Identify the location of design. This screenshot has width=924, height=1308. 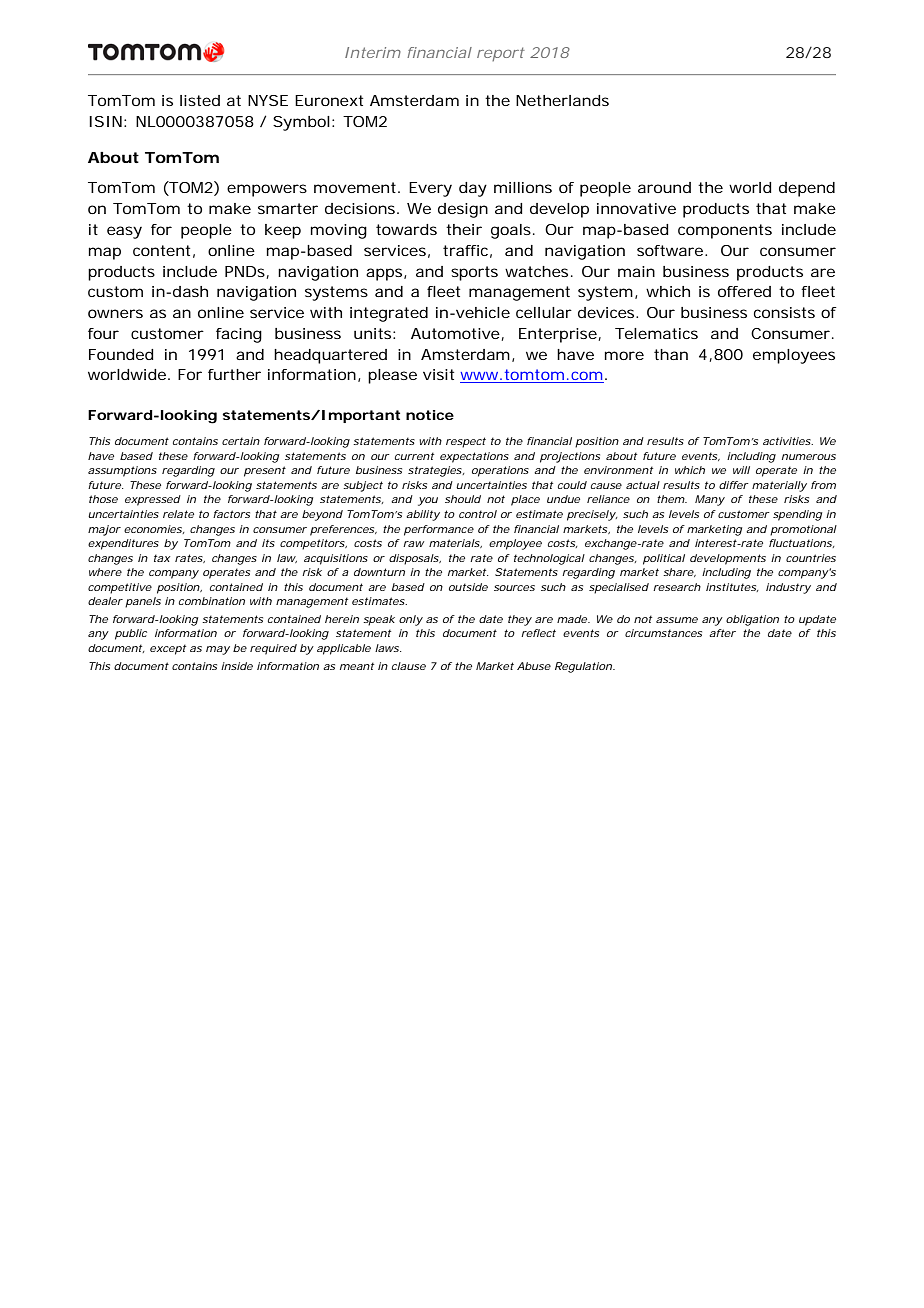
(463, 210).
